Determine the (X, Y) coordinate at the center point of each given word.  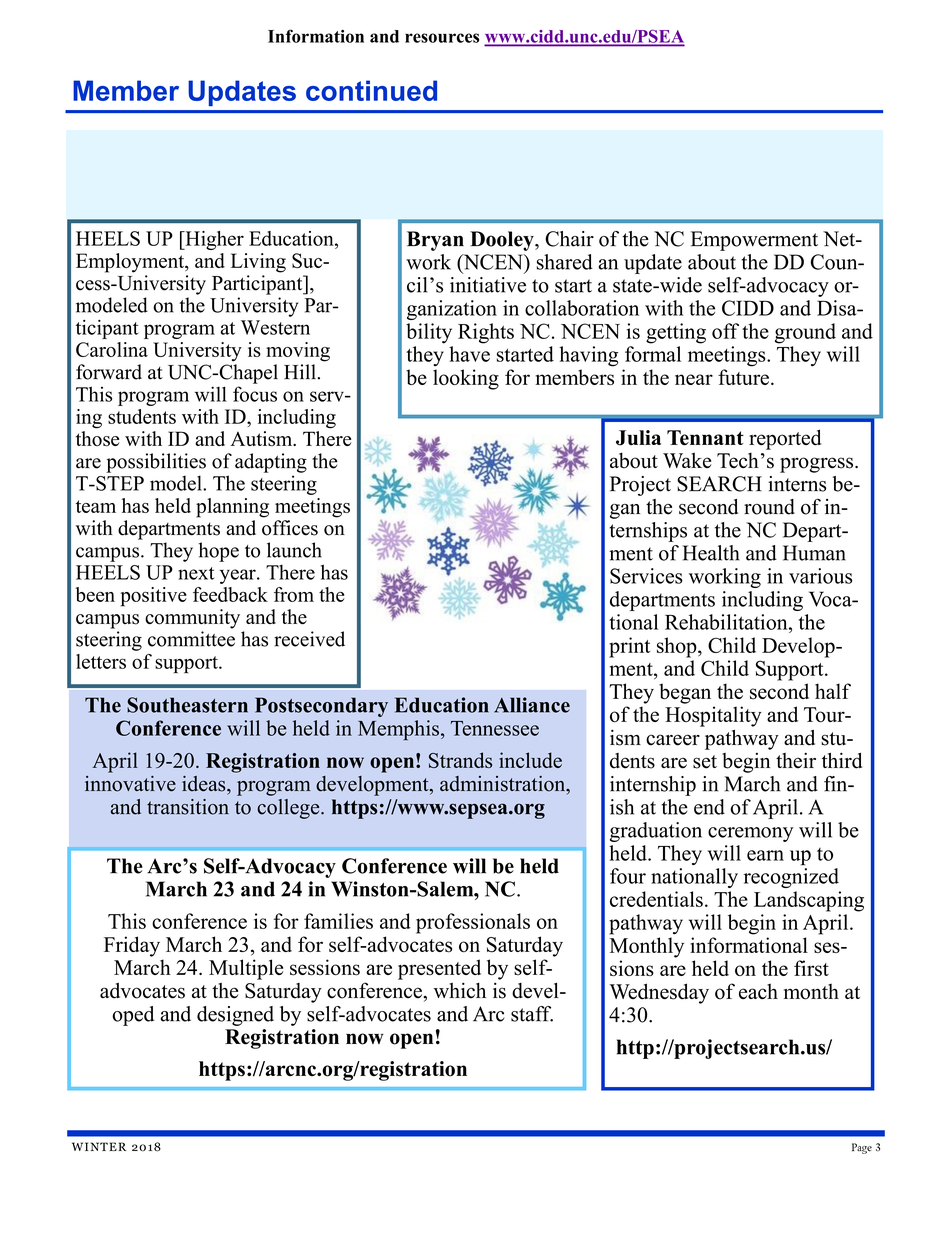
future (743, 377)
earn (765, 855)
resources (442, 38)
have (469, 354)
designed (235, 1016)
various (820, 576)
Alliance (532, 705)
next (196, 573)
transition (188, 807)
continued (371, 90)
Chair (569, 239)
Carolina (112, 349)
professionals (473, 923)
